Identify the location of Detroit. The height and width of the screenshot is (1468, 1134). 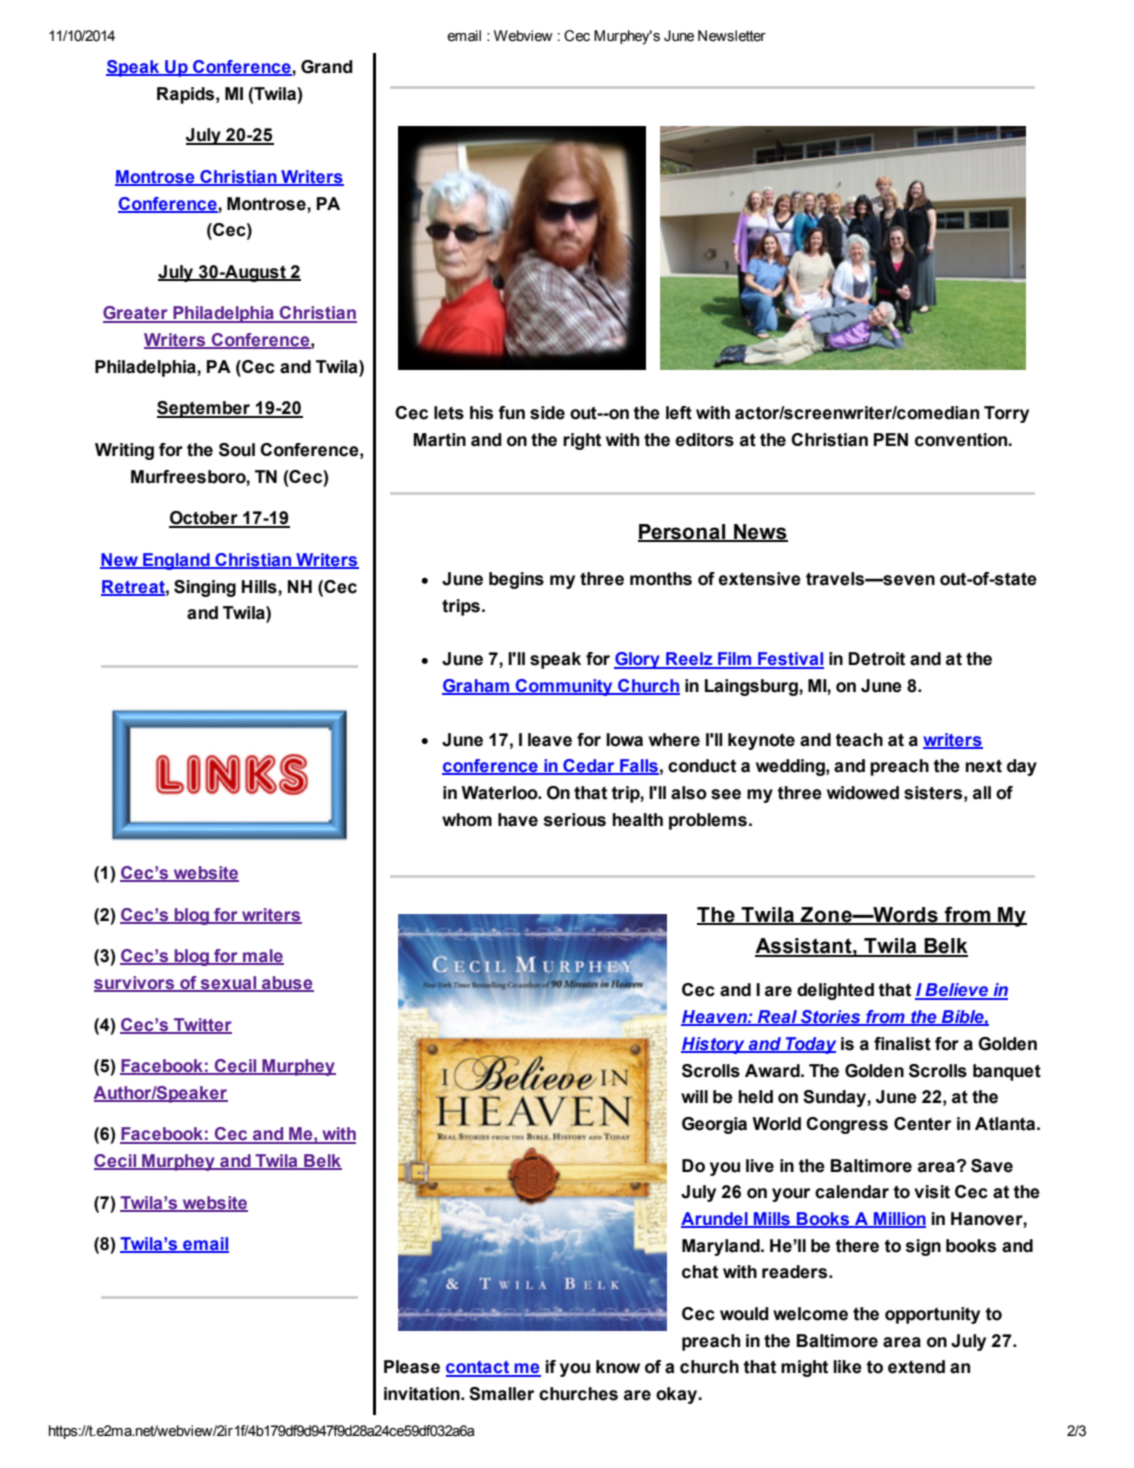
(877, 659).
